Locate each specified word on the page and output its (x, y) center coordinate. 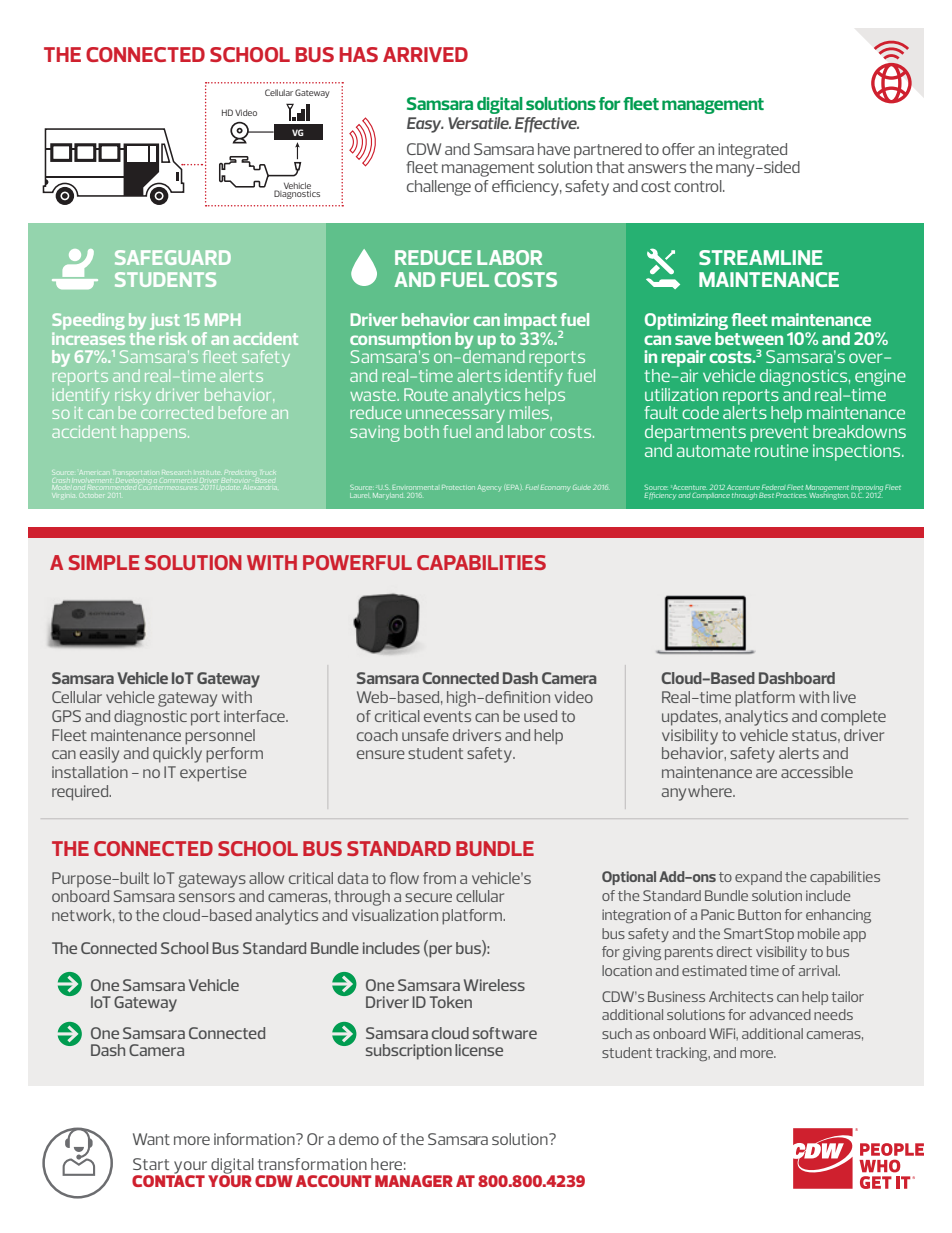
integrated (752, 151)
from (439, 878)
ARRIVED (425, 54)
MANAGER (414, 1181)
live (844, 697)
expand (758, 878)
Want (151, 1139)
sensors (207, 897)
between (749, 337)
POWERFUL (357, 562)
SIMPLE (104, 562)
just (165, 321)
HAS (359, 54)
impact (531, 322)
